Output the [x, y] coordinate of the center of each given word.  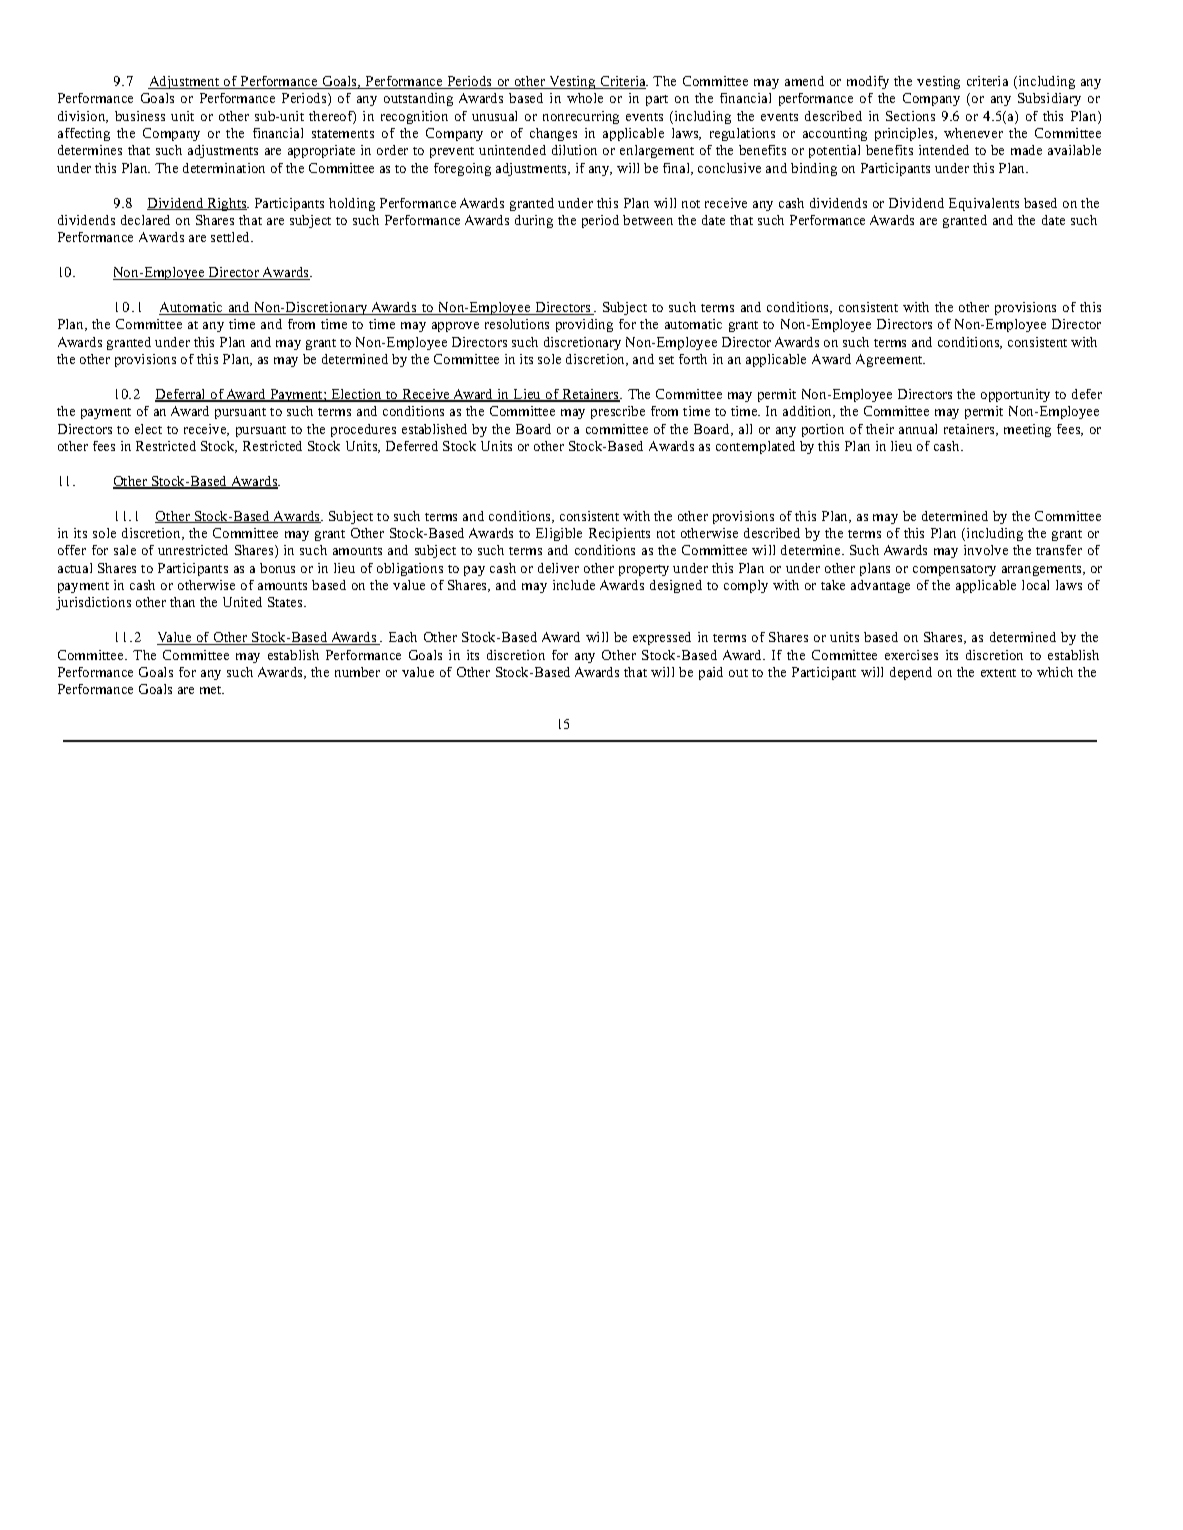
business [140, 116]
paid [711, 673]
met [212, 690]
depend [911, 673]
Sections [910, 116]
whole [585, 98]
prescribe [618, 412]
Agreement [890, 360]
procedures [363, 430]
